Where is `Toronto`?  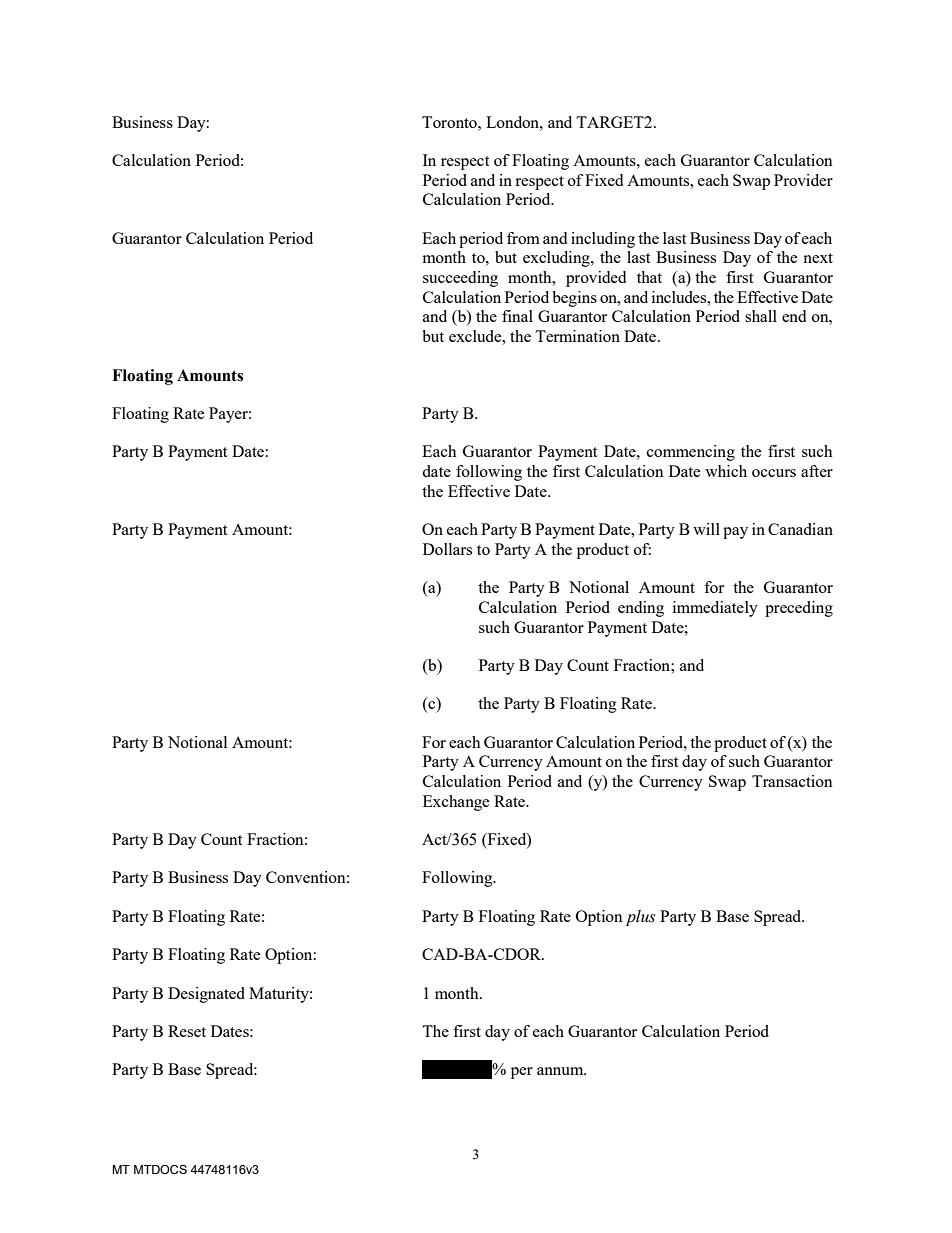
Toronto is located at coordinates (450, 122).
